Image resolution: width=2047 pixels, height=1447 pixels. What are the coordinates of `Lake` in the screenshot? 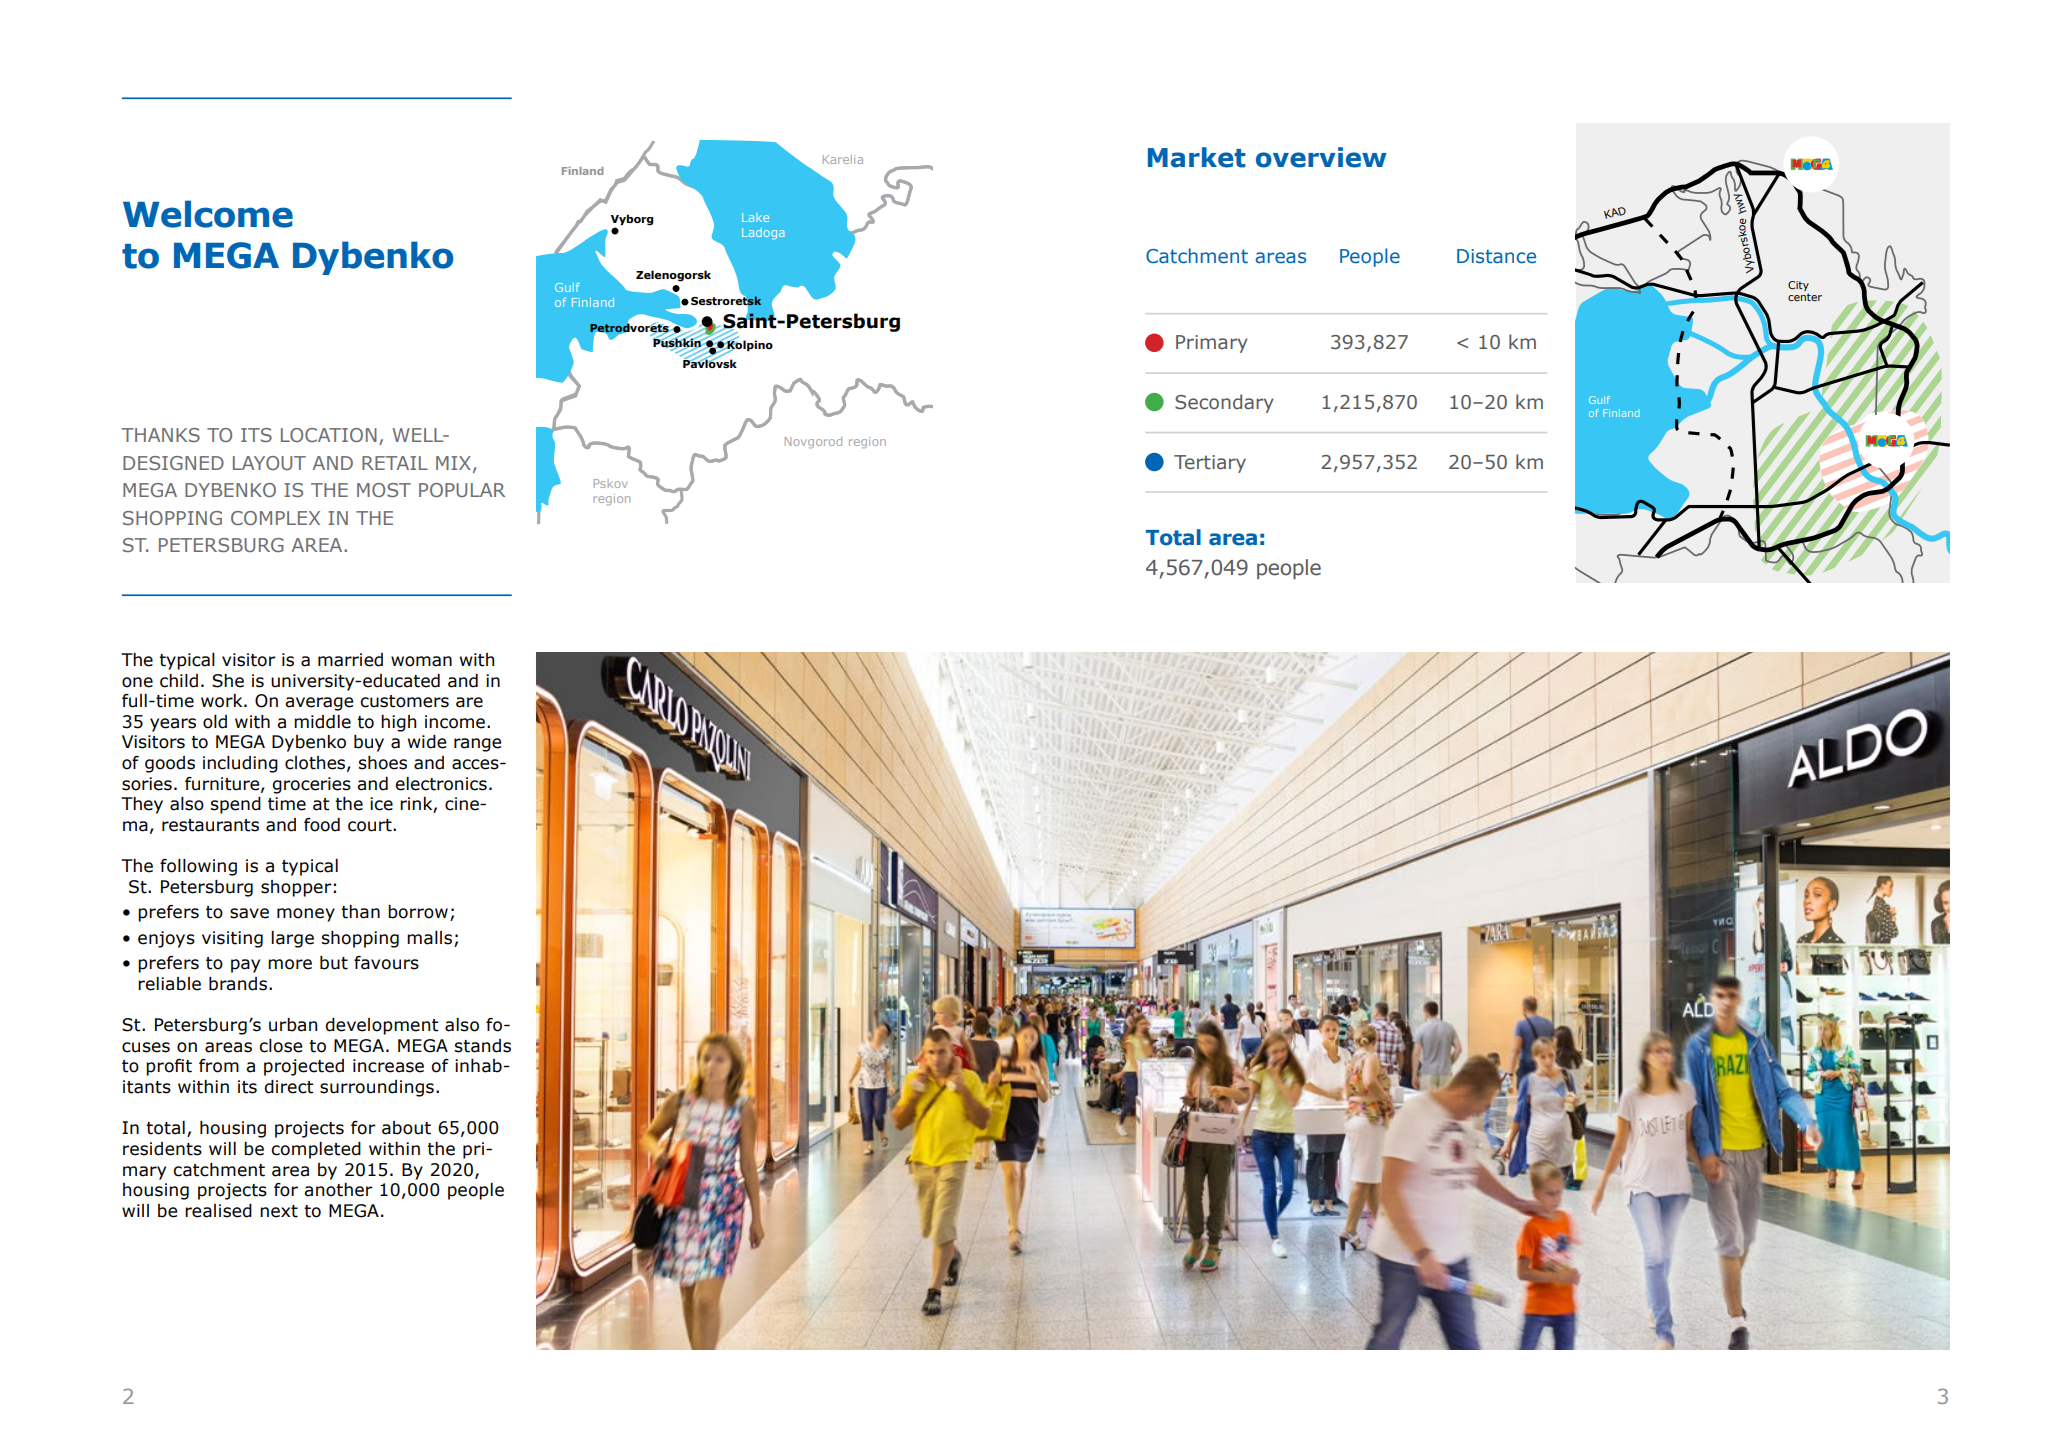 It's located at (755, 217).
